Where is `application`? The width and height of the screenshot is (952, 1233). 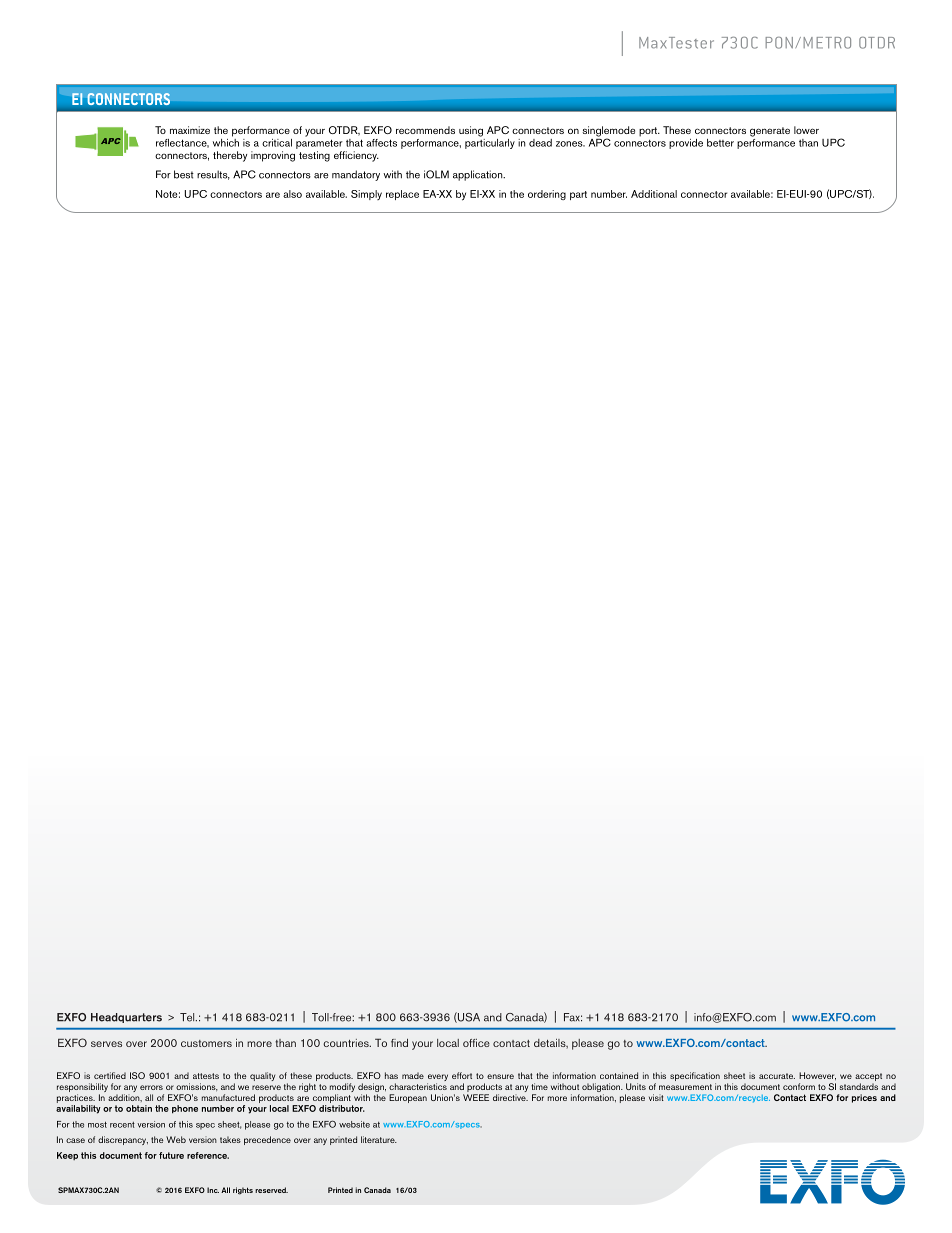
application is located at coordinates (479, 175).
